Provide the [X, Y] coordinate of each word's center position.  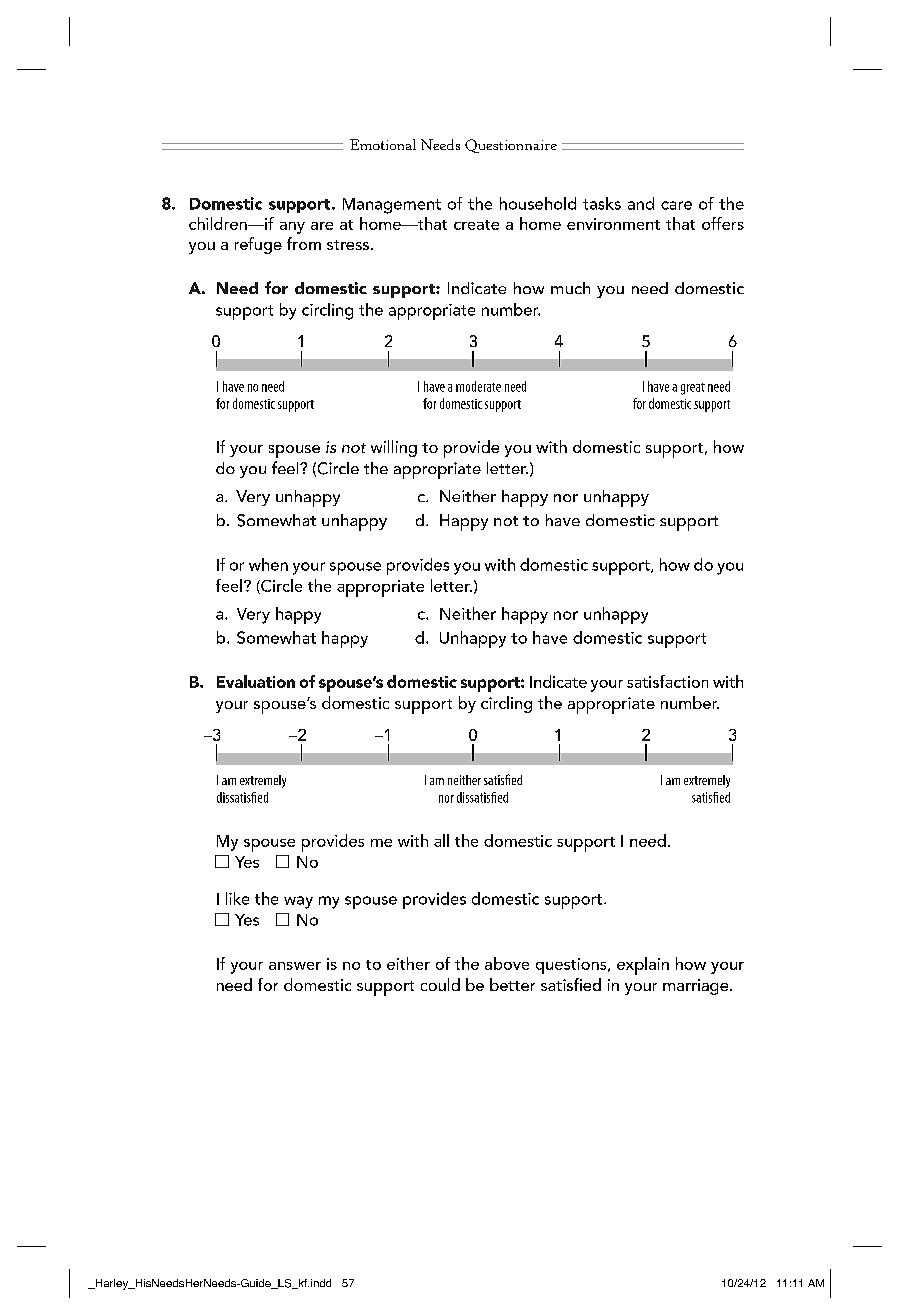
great [693, 389]
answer [295, 966]
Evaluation [256, 681]
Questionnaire [511, 146]
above [507, 963]
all [441, 840]
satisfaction [667, 681]
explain [643, 966]
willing [394, 448]
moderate [478, 386]
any [292, 228]
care [676, 205]
